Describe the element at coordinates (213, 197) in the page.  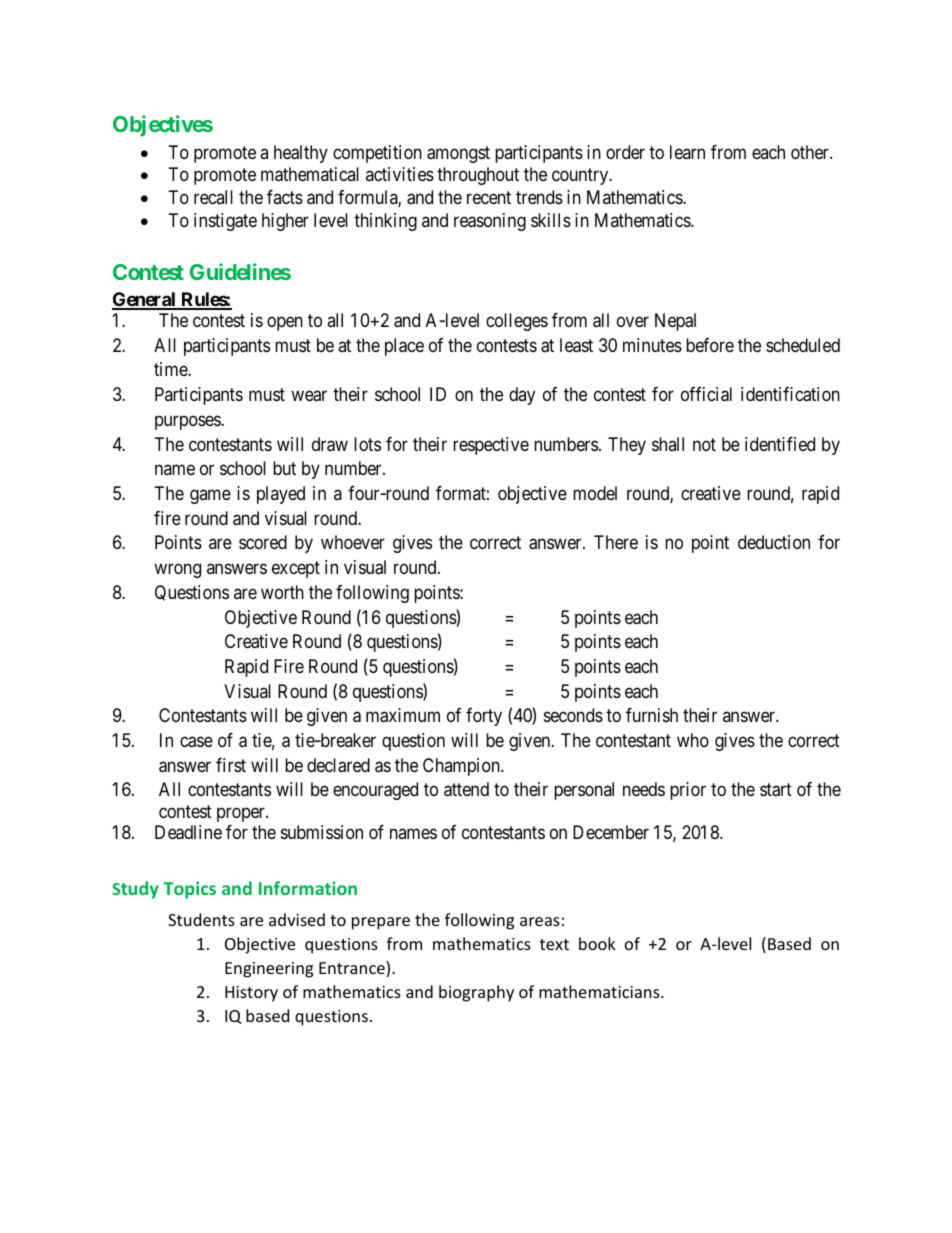
I see `recall` at that location.
